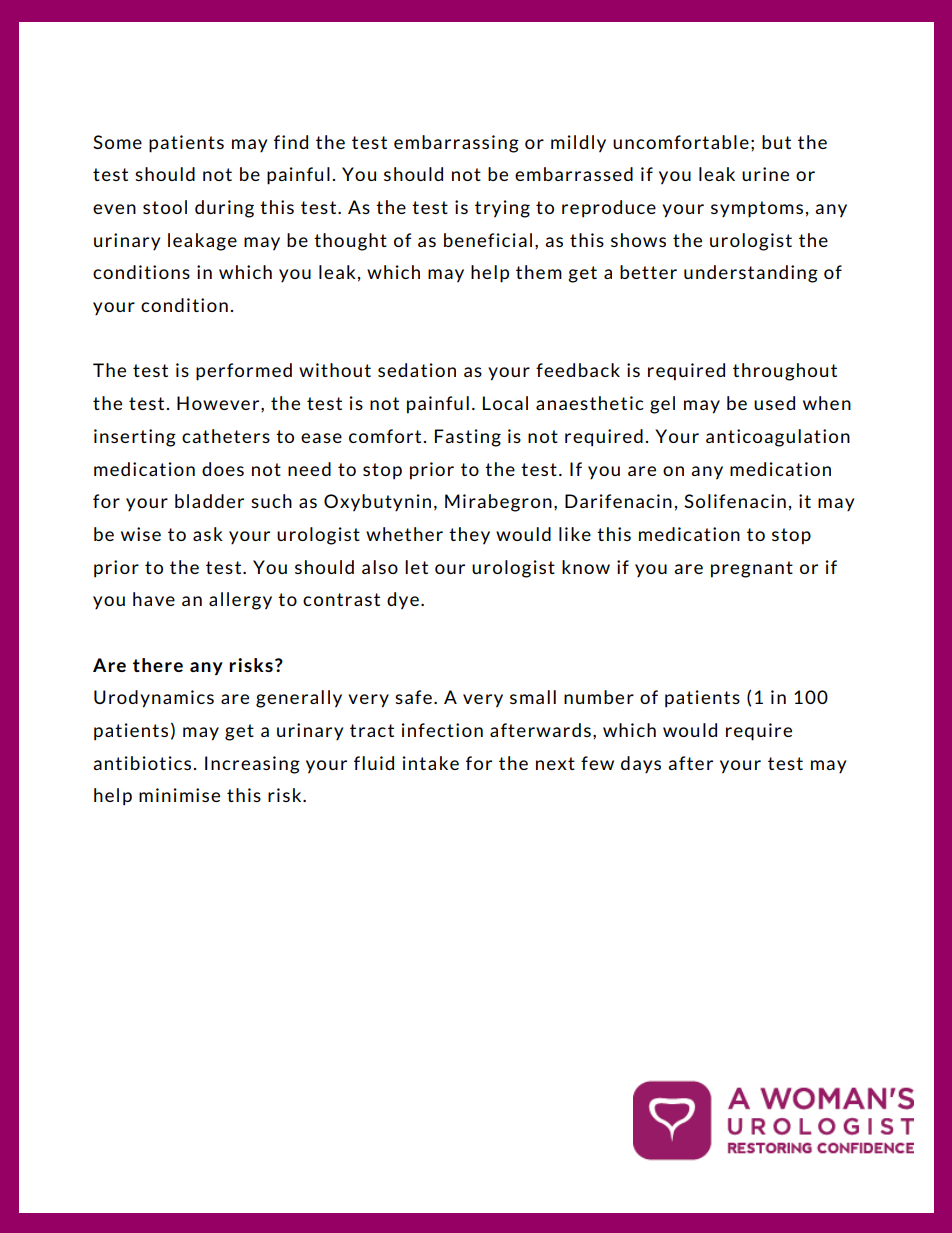  What do you see at coordinates (456, 144) in the screenshot?
I see `embarrassing` at bounding box center [456, 144].
